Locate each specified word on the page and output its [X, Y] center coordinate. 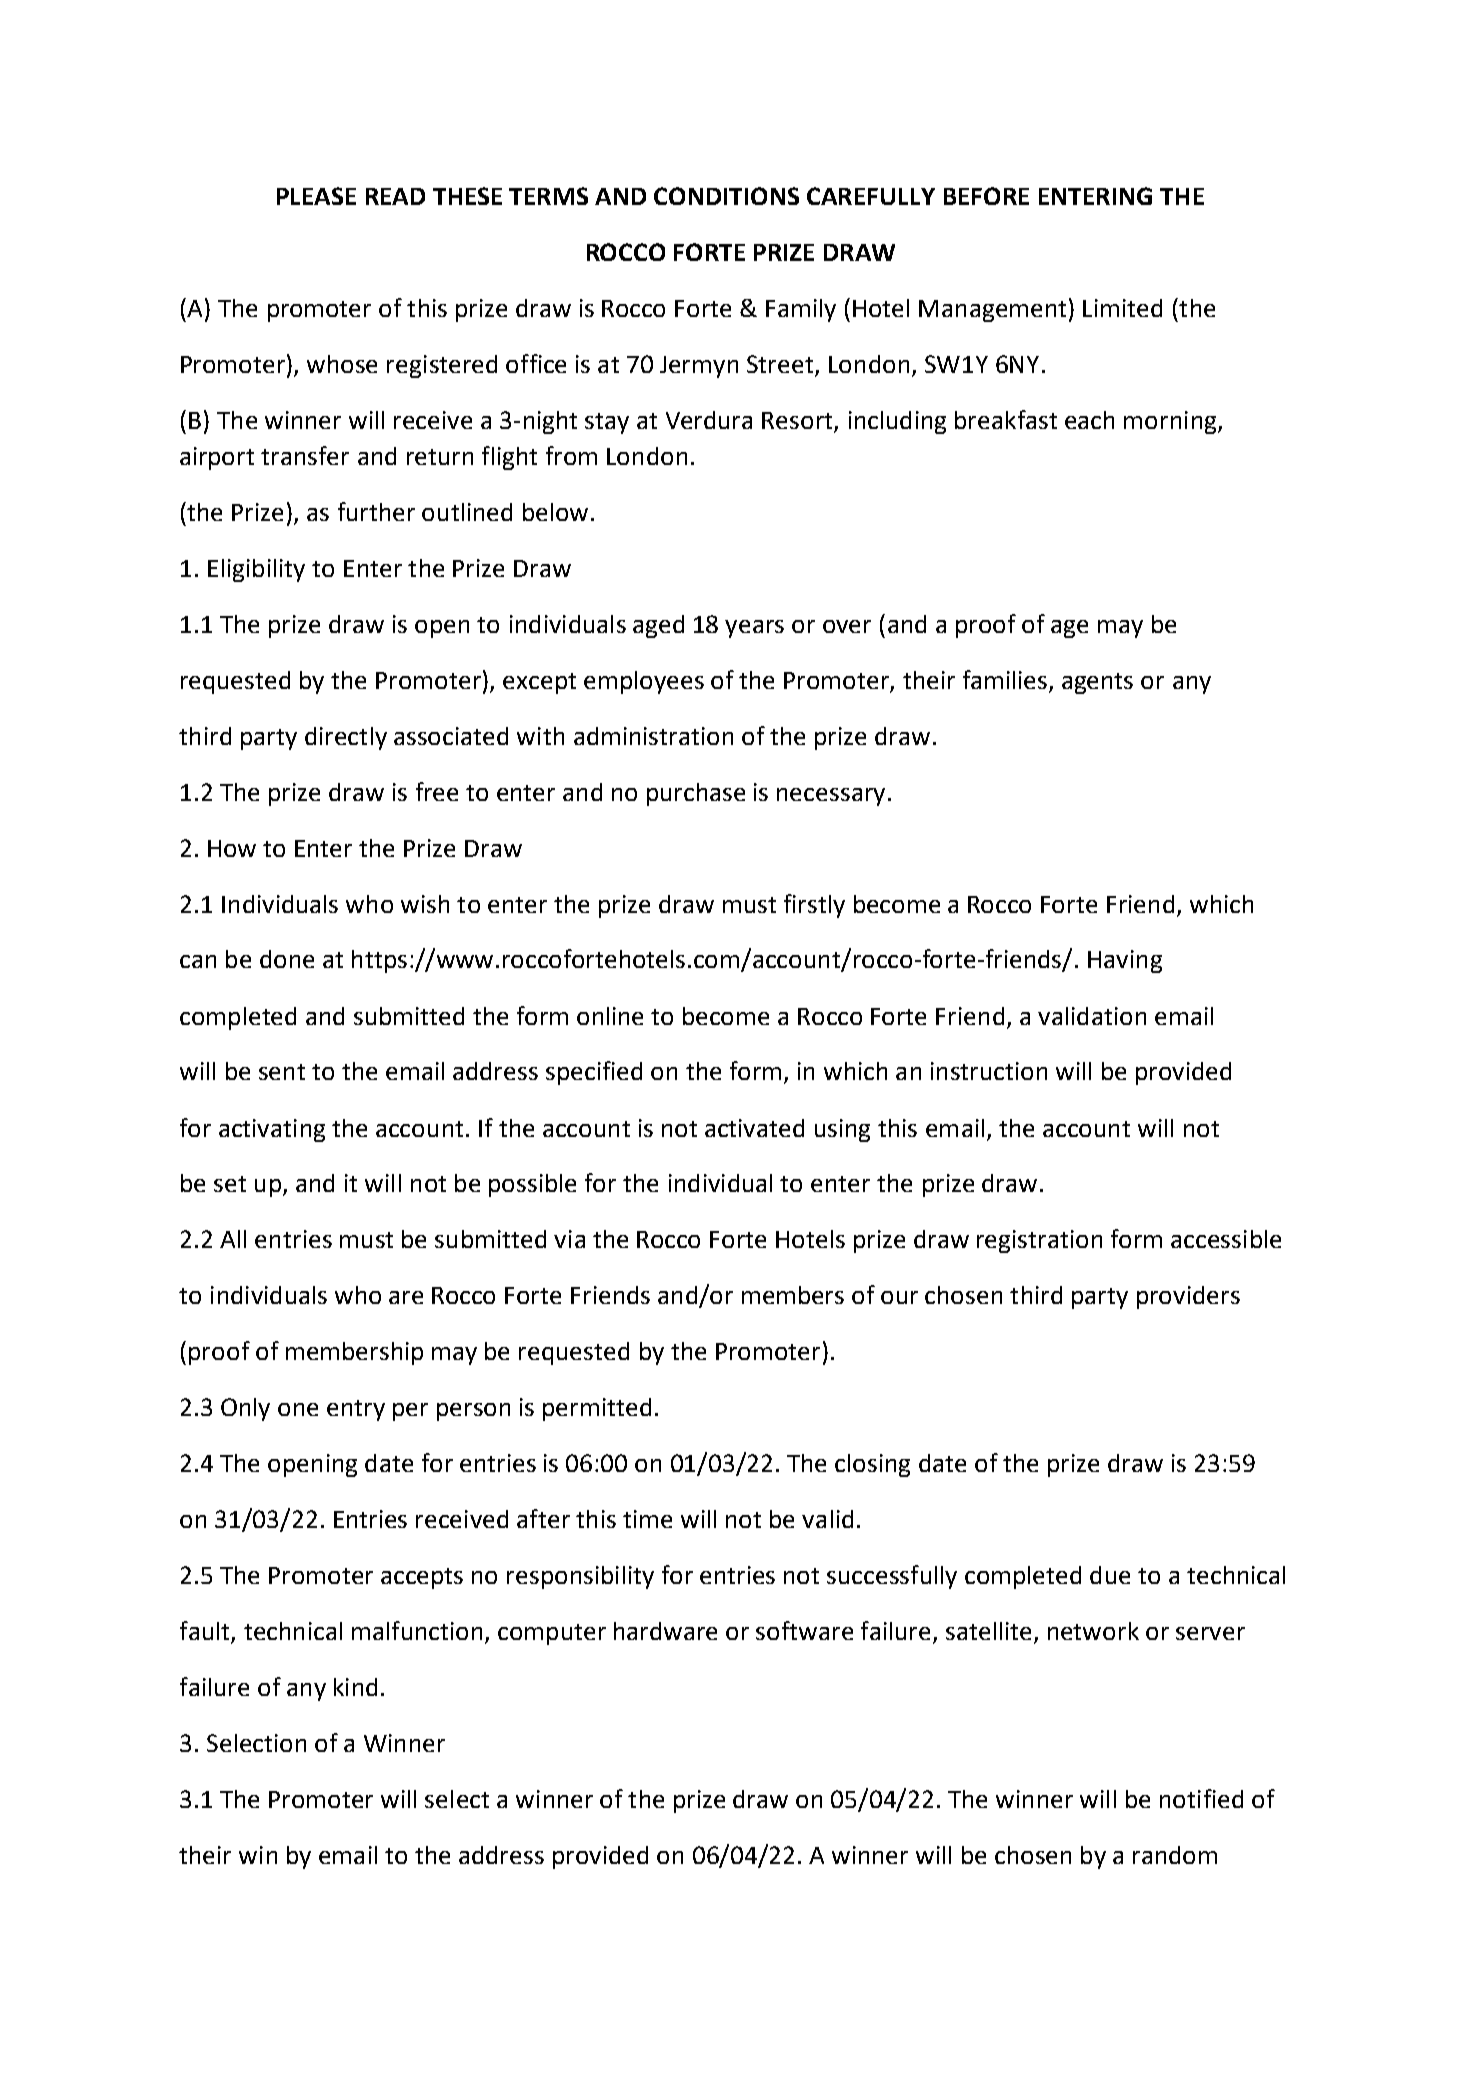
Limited [1122, 308]
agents [1097, 683]
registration [1039, 1241]
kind [355, 1687]
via [569, 1239]
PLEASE [316, 196]
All [233, 1239]
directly [346, 738]
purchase [696, 794]
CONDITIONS [726, 196]
